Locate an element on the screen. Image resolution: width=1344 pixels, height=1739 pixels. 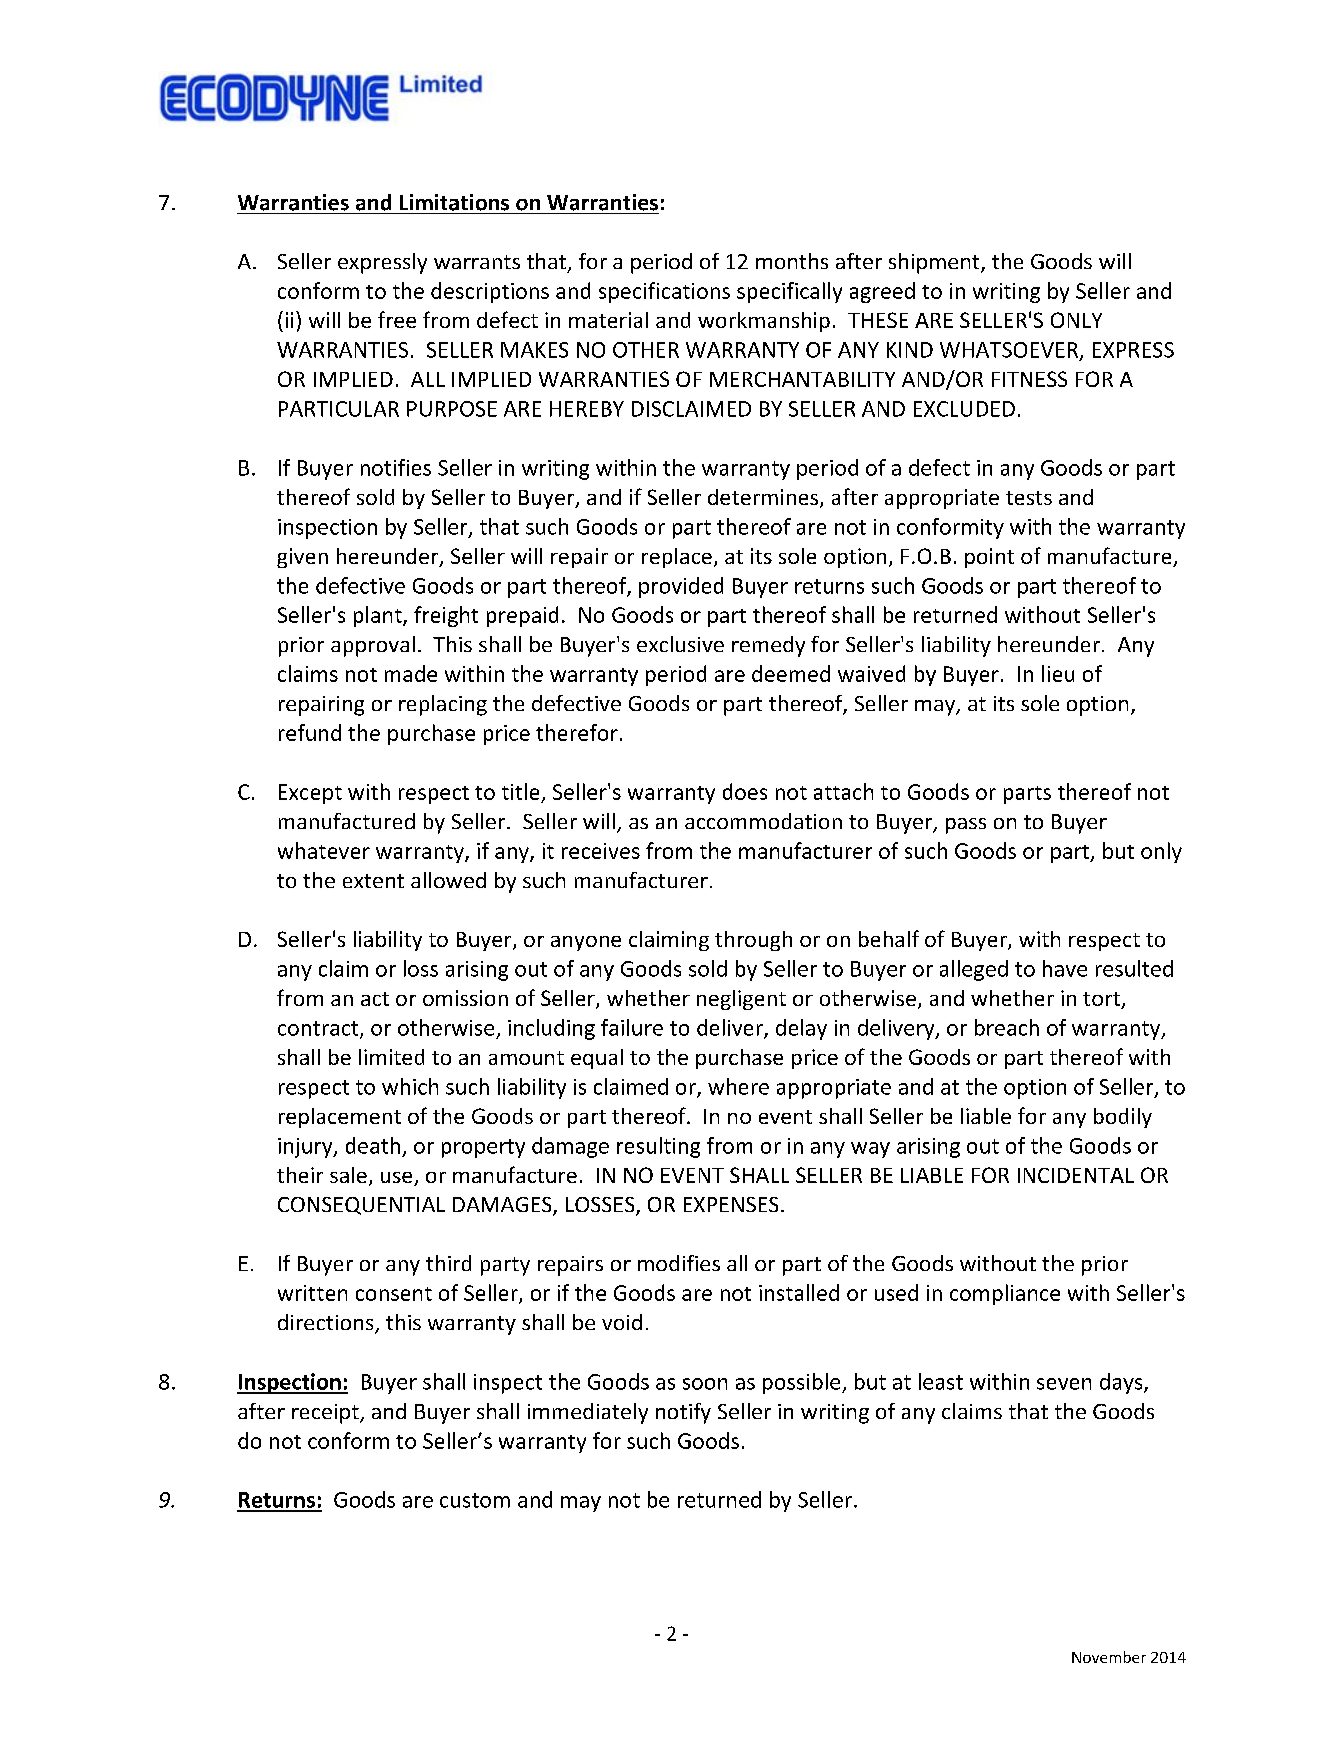
through is located at coordinates (753, 941).
